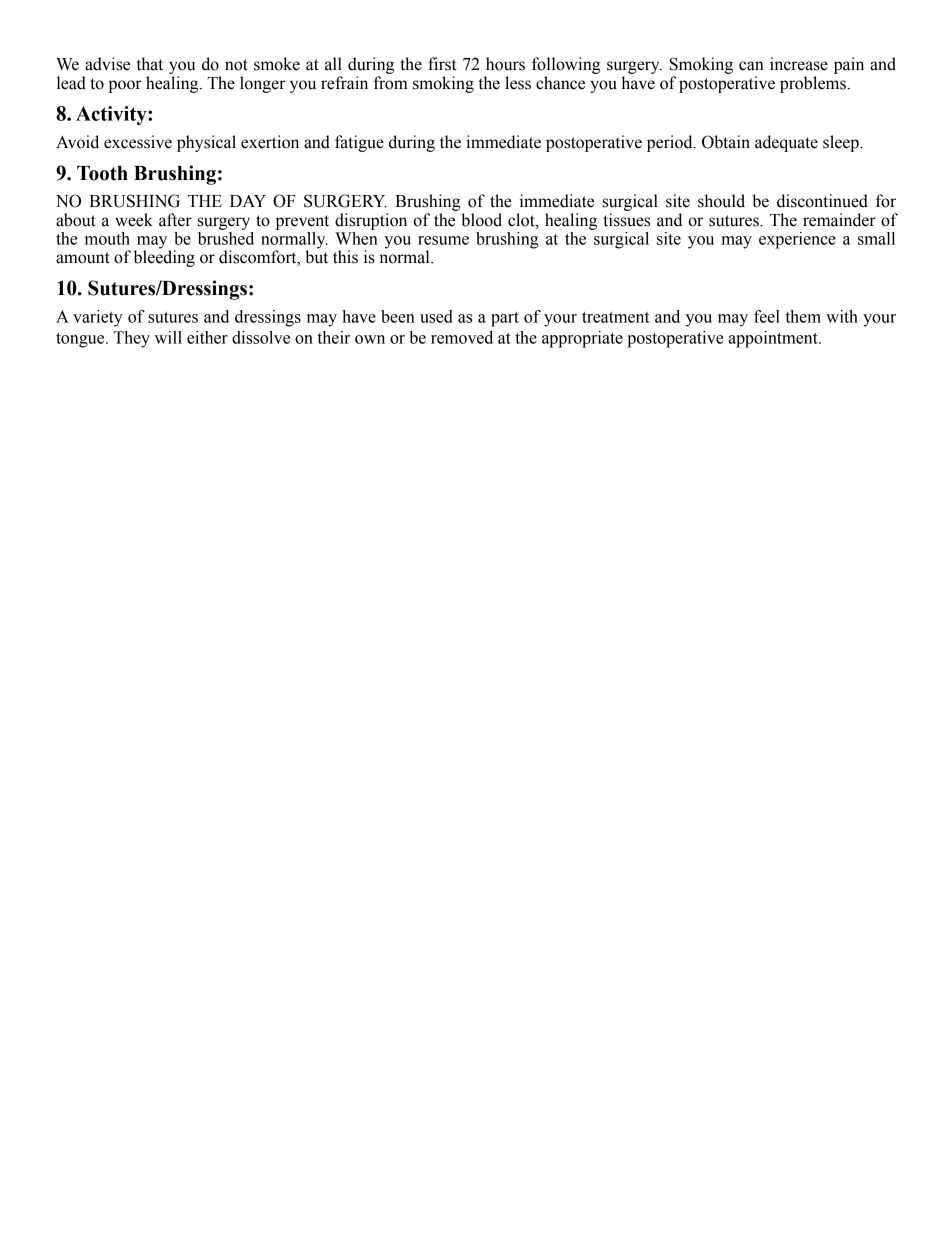 The width and height of the document is (952, 1233). Describe the element at coordinates (149, 64) in the document. I see `that` at that location.
